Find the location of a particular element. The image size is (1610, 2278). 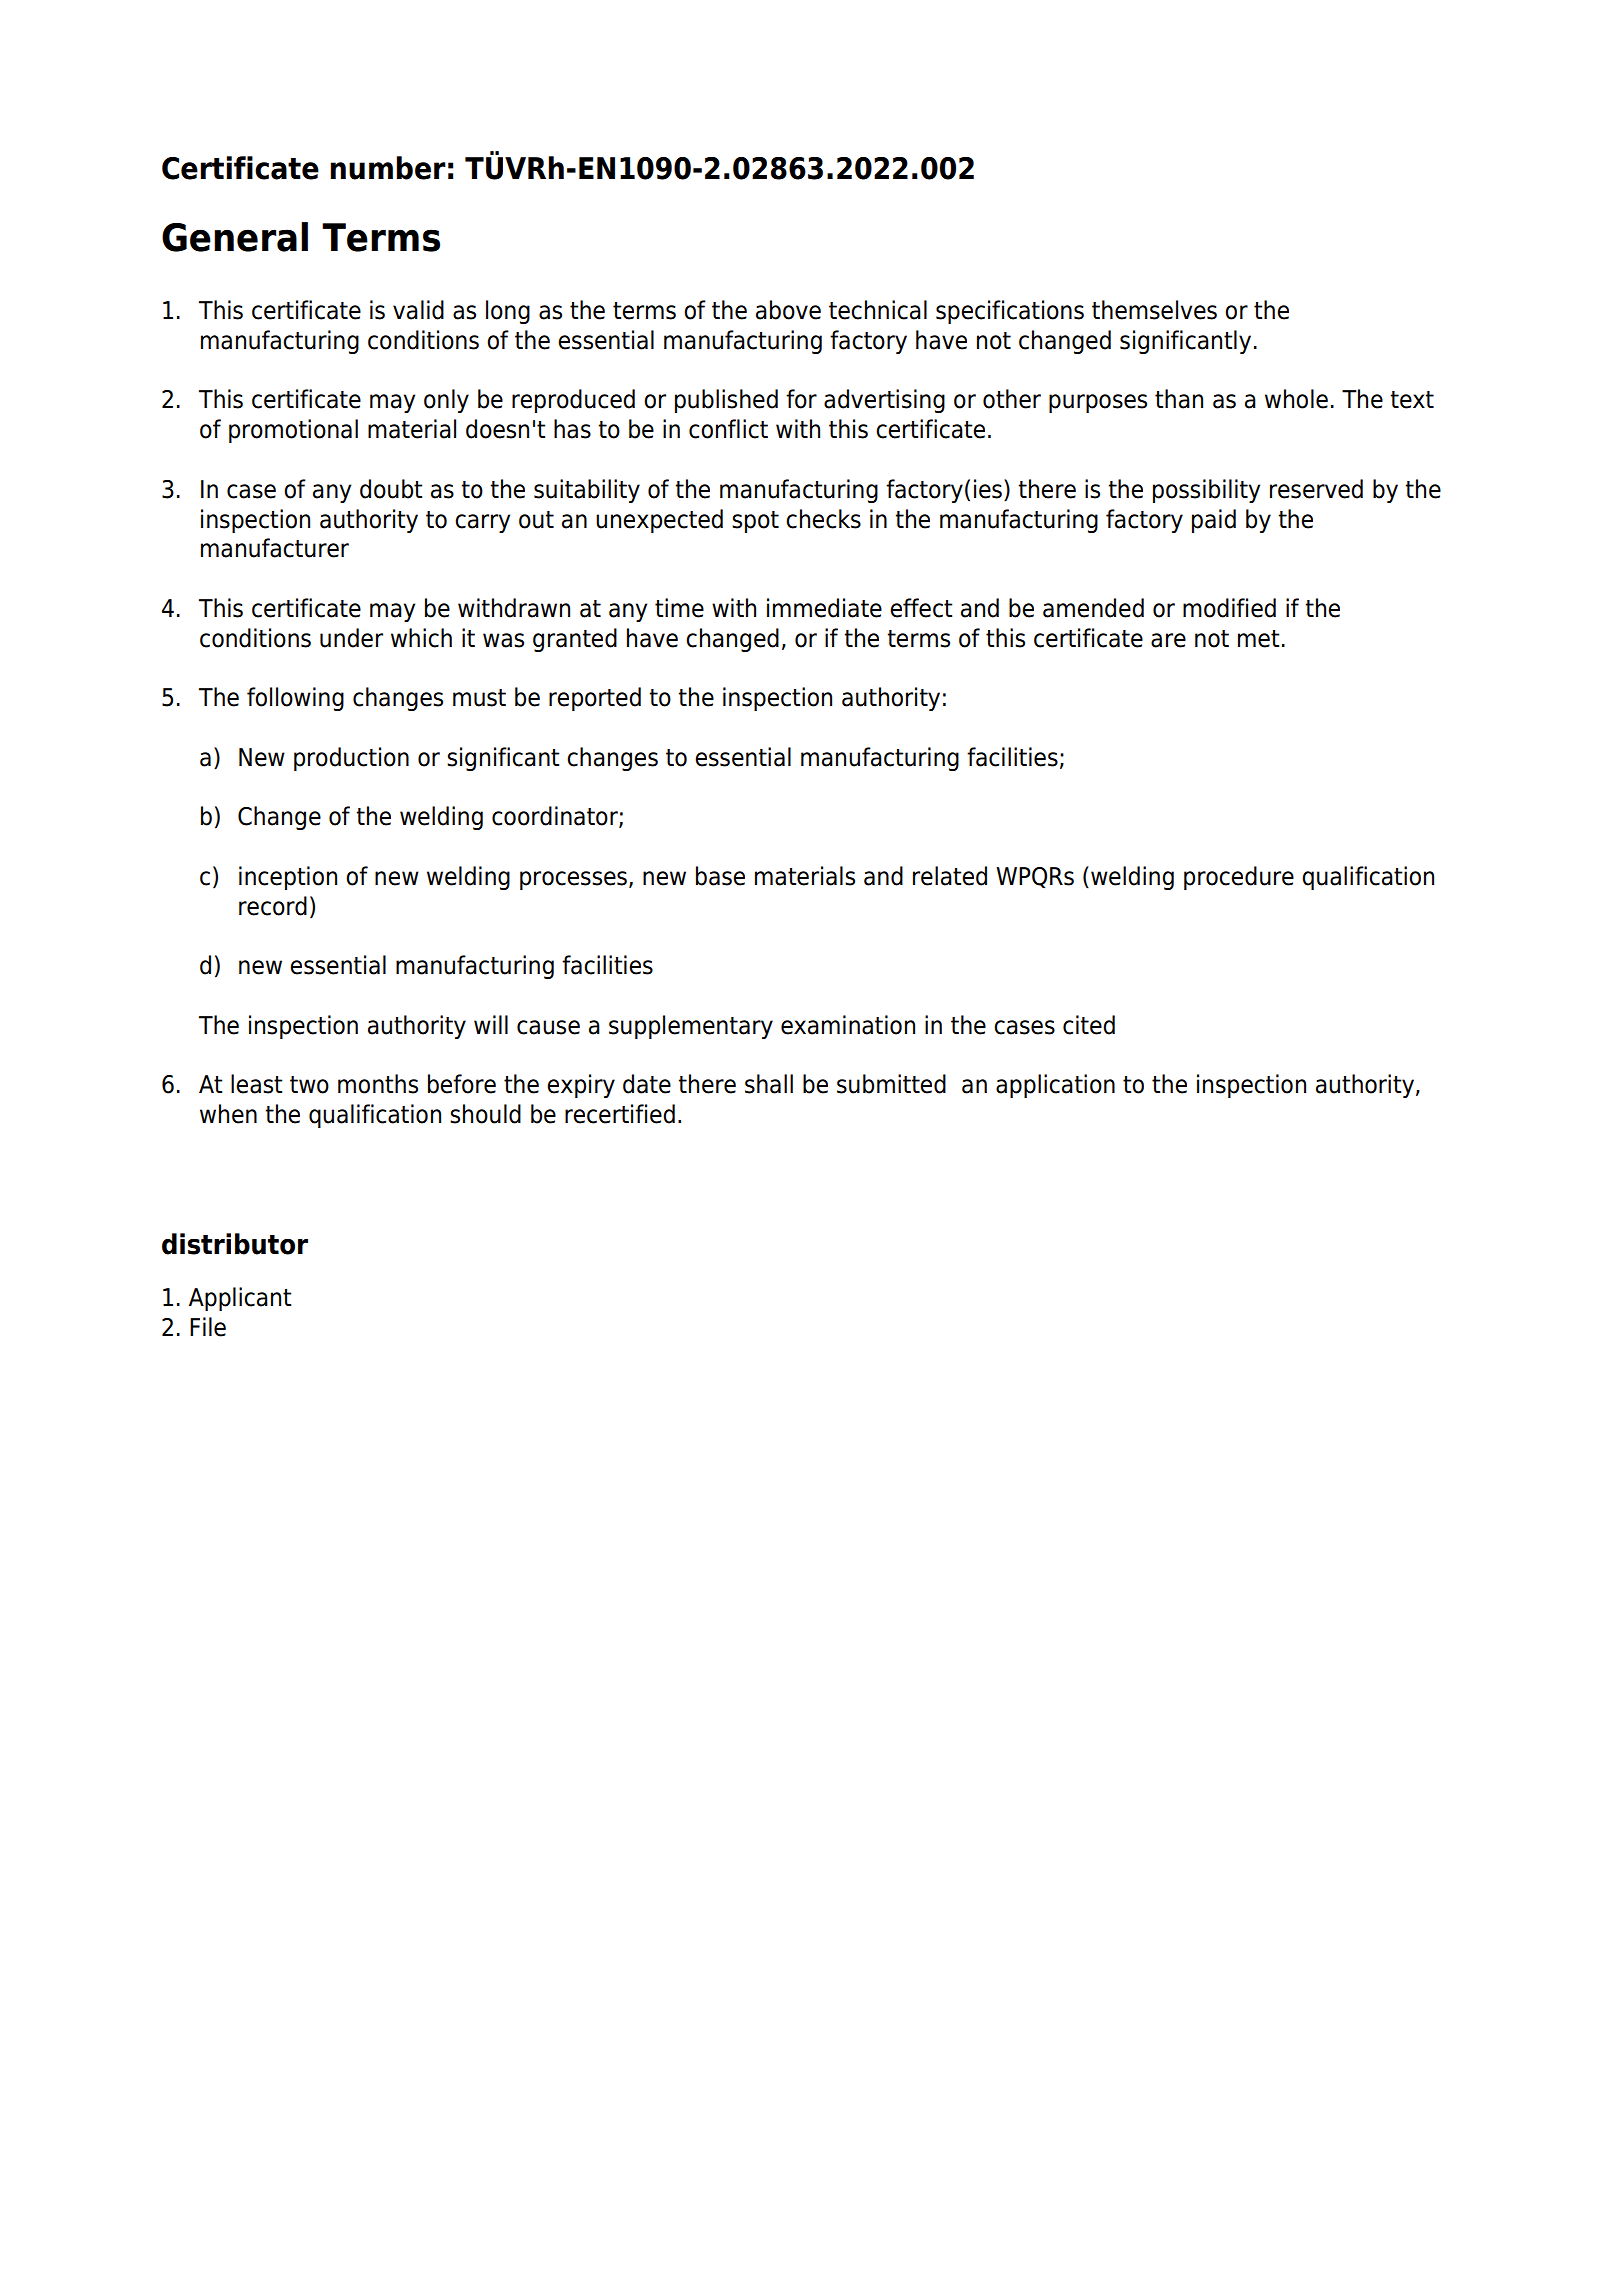

shall is located at coordinates (769, 1084).
